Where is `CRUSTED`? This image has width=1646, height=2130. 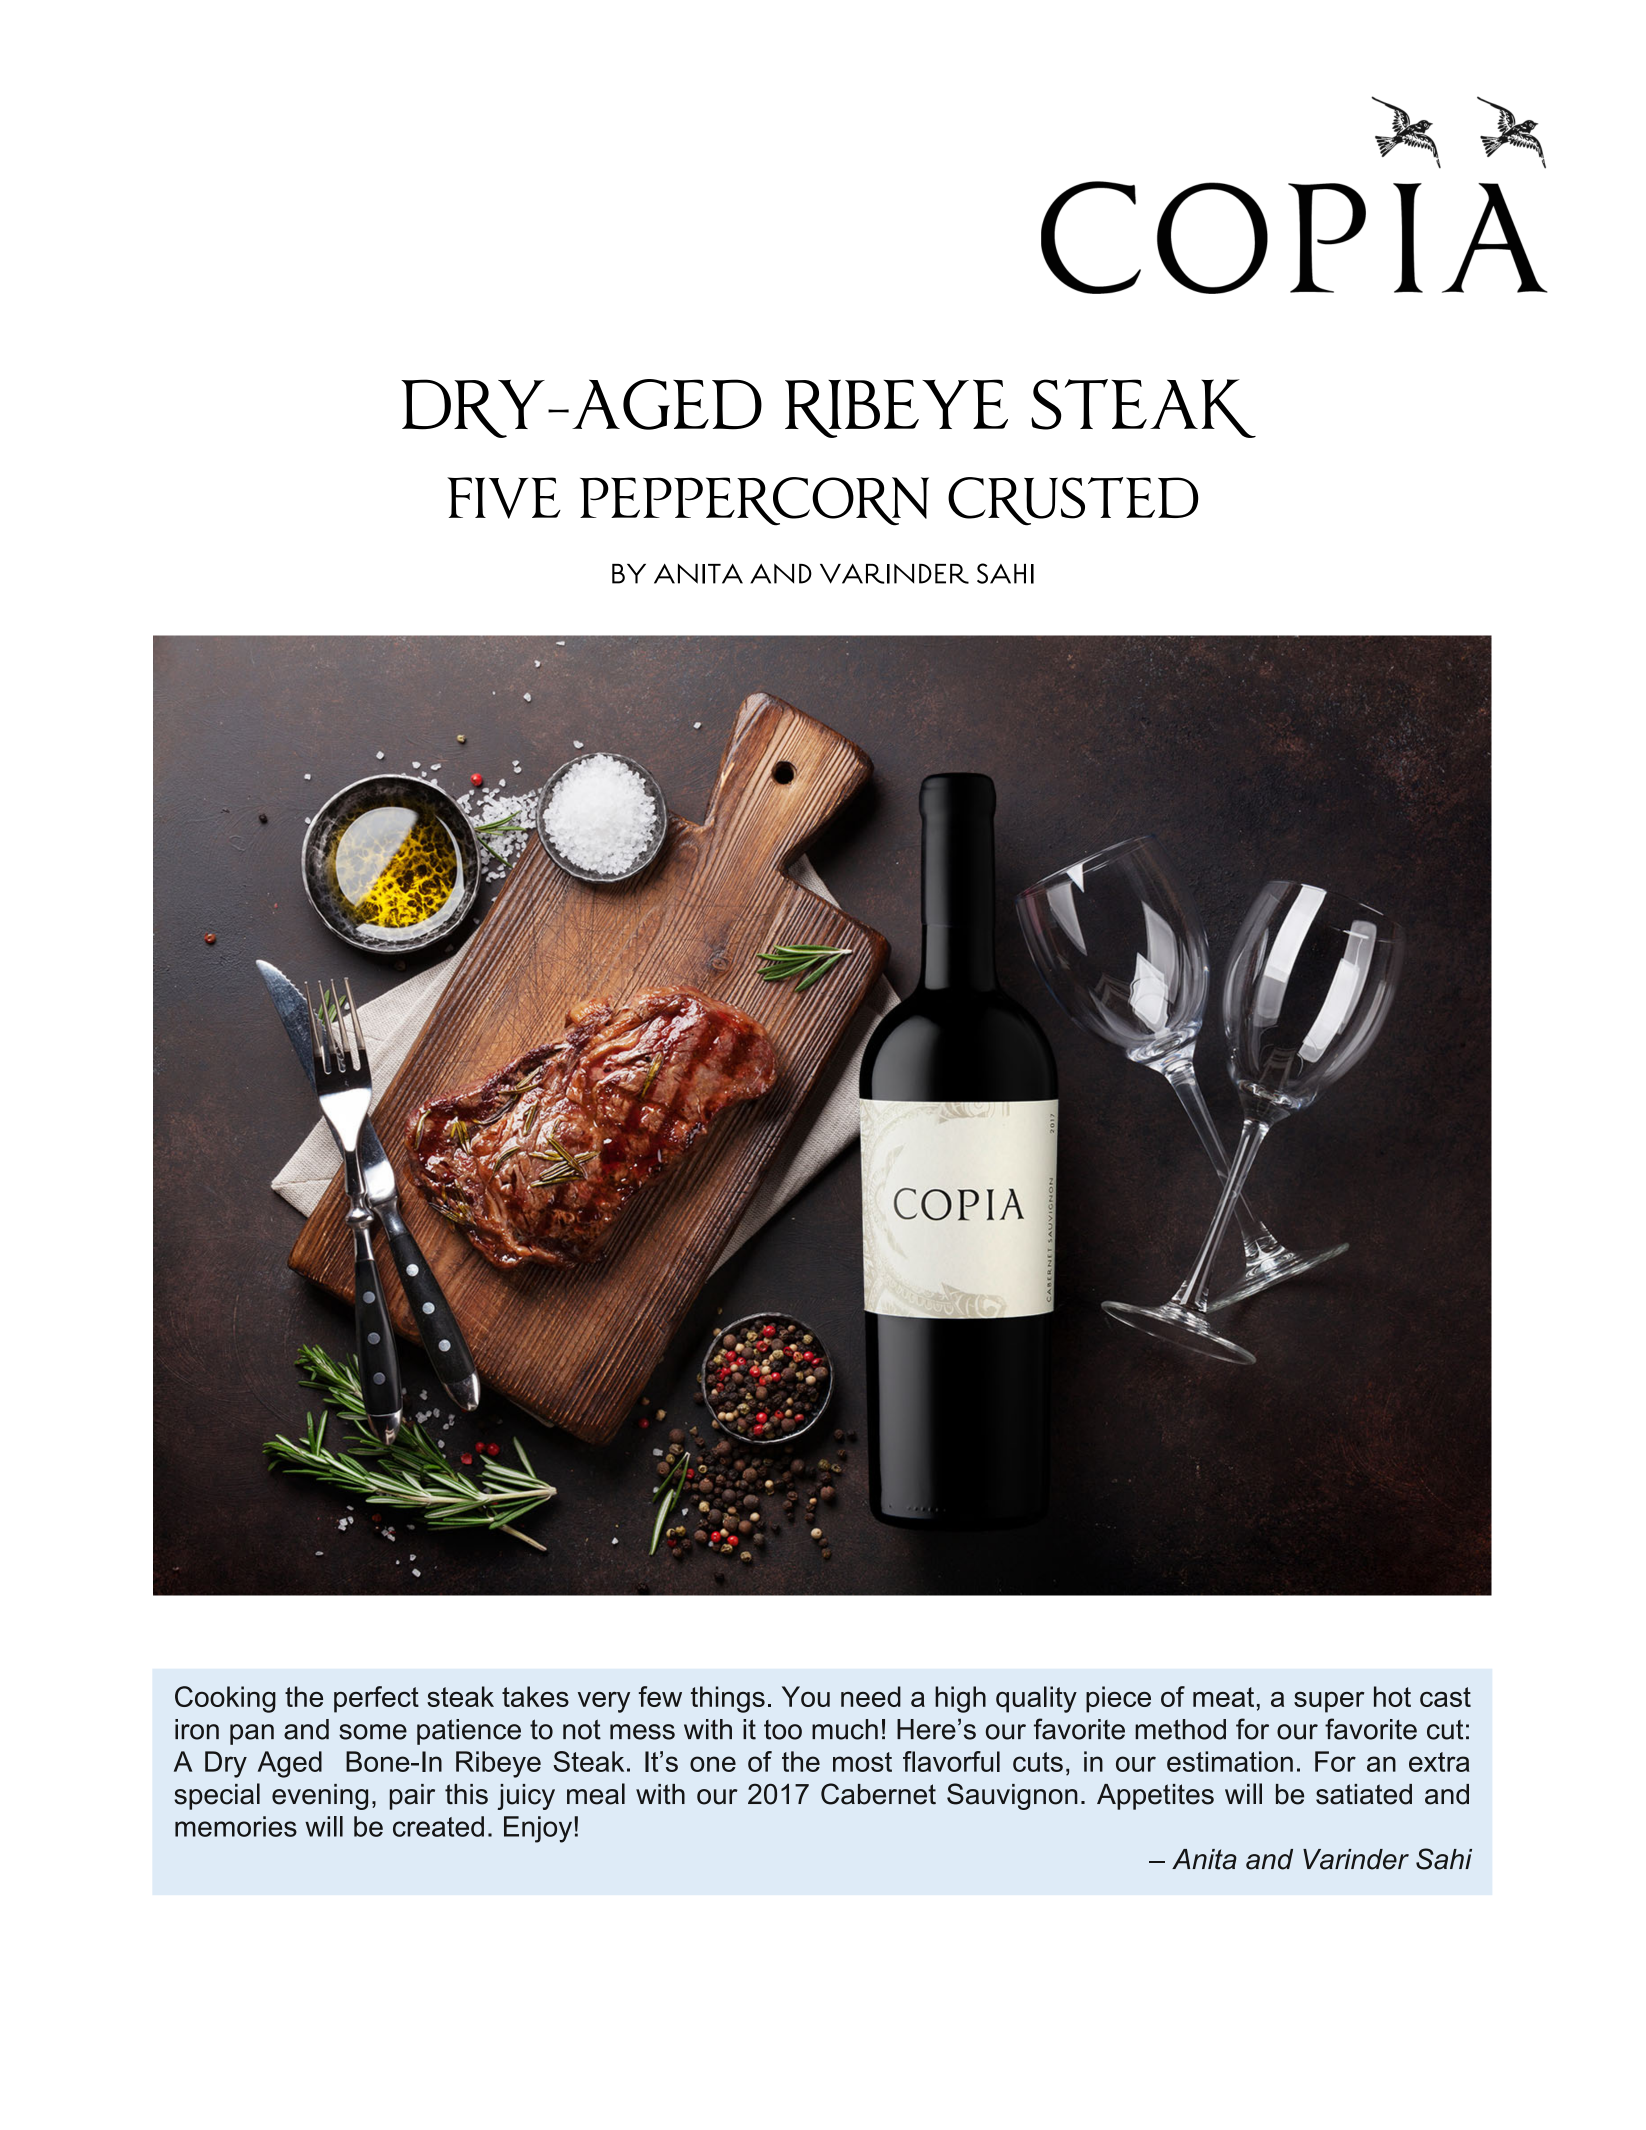
CRUSTED is located at coordinates (1073, 501).
